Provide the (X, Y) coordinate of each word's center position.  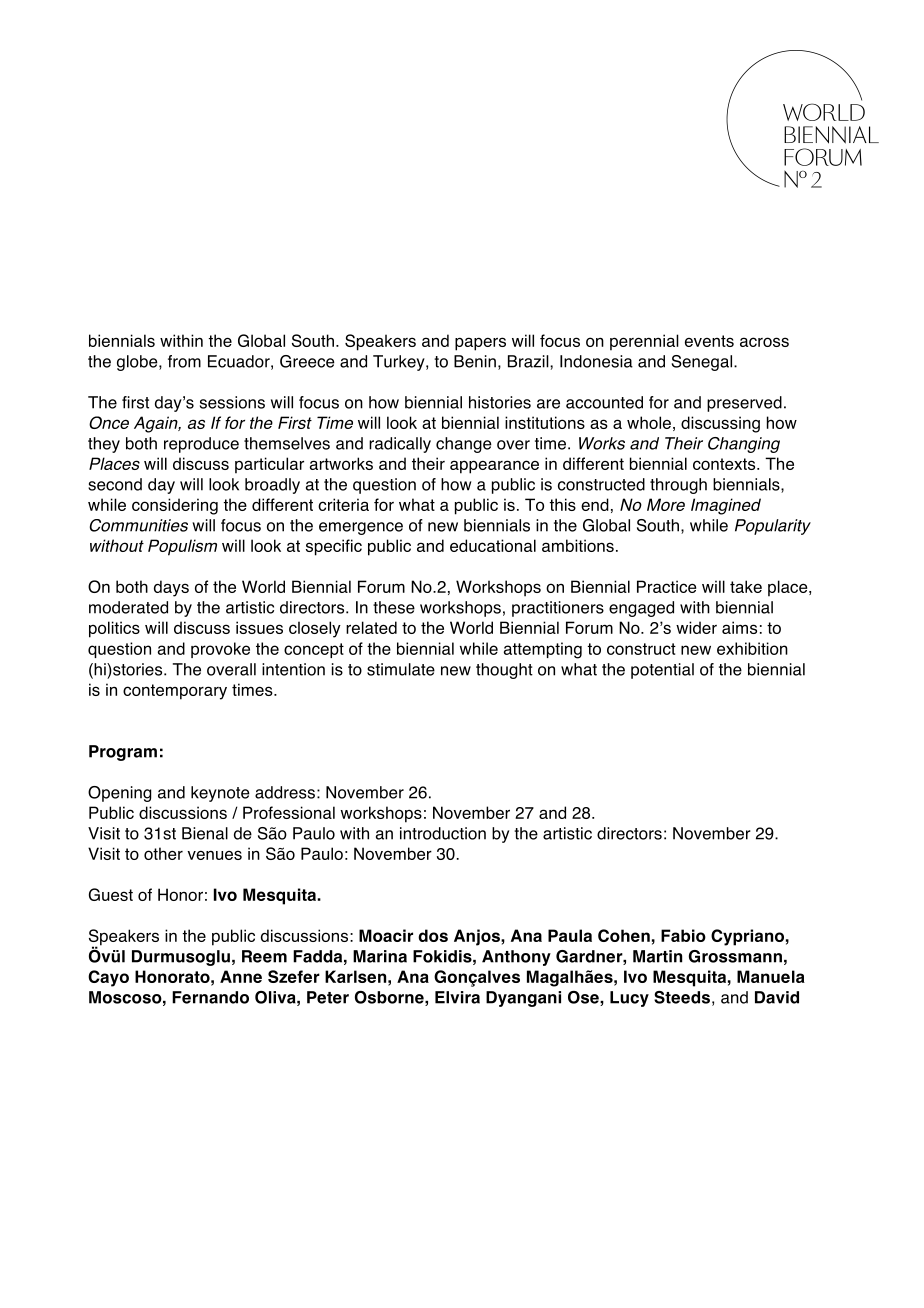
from (184, 361)
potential (662, 671)
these (394, 607)
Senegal (703, 363)
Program (123, 753)
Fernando (210, 997)
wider (696, 627)
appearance (494, 467)
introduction (443, 833)
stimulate (401, 669)
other (163, 853)
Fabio (683, 935)
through (678, 486)
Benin (475, 361)
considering (175, 506)
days (171, 588)
